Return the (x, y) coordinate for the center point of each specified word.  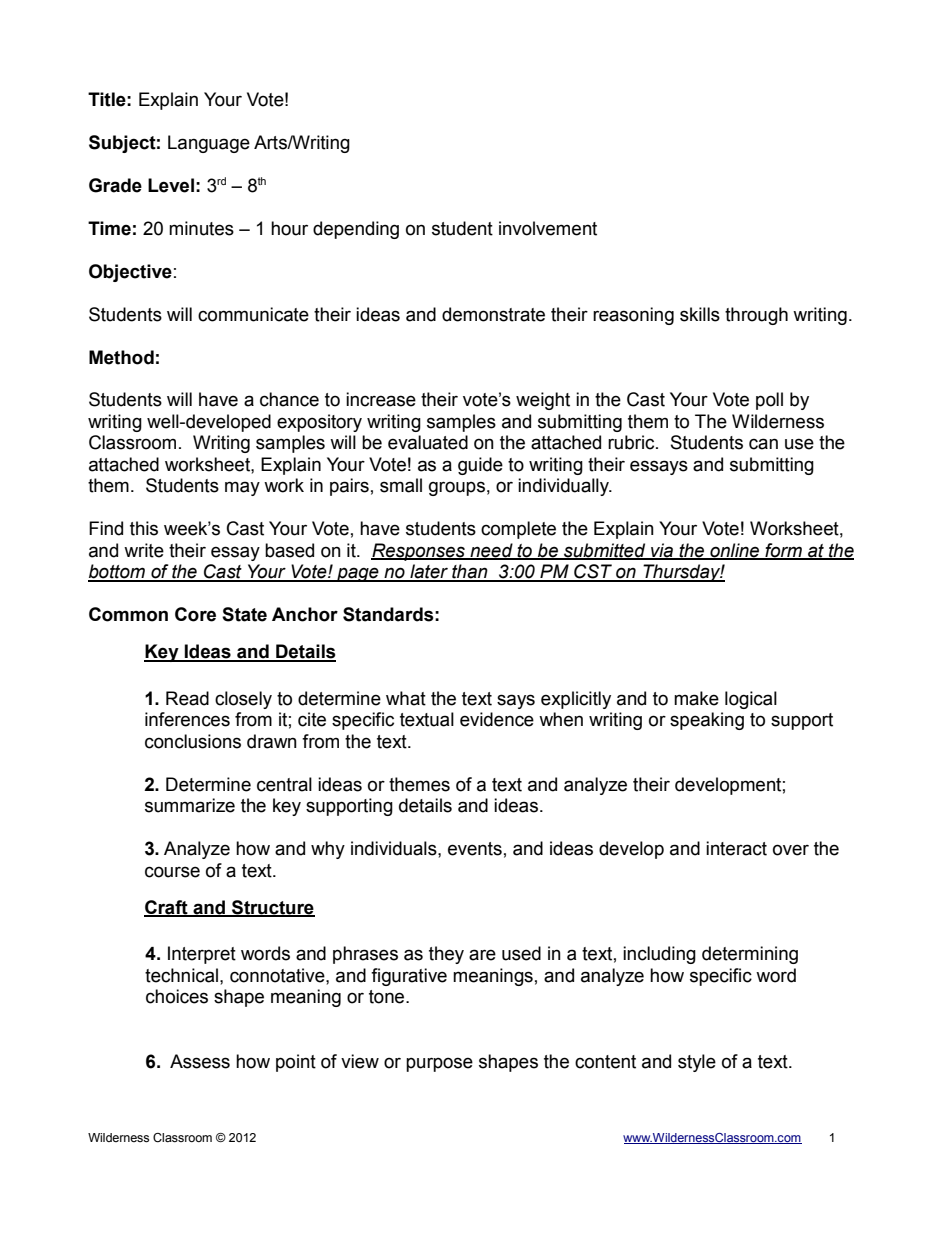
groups (457, 488)
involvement (548, 228)
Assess (200, 1061)
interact (736, 848)
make (696, 698)
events (475, 849)
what (406, 698)
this (144, 528)
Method (121, 357)
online (735, 551)
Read (187, 698)
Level (171, 185)
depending (356, 230)
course (172, 872)
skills (700, 314)
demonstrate (493, 314)
